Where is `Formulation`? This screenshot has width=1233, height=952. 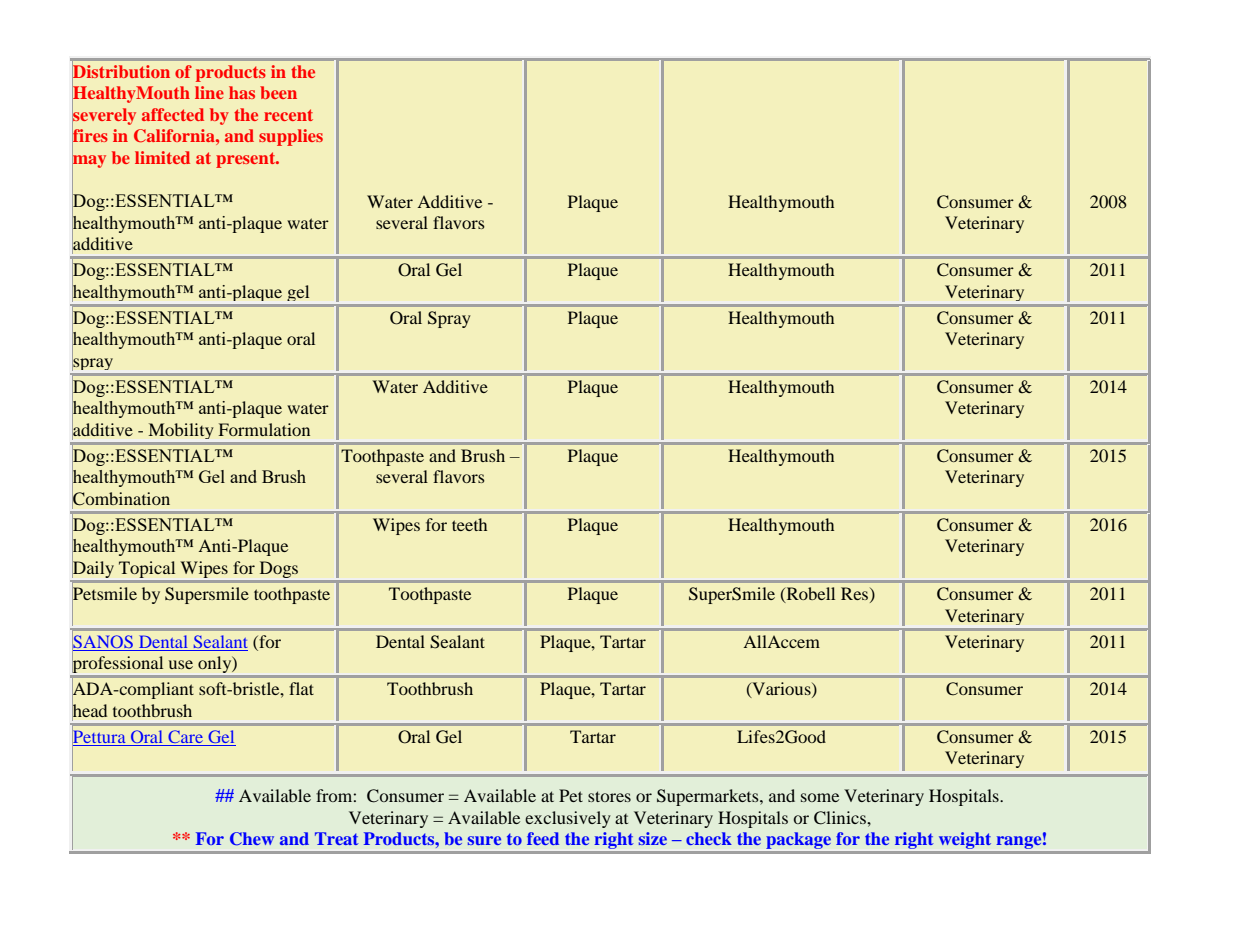
Formulation is located at coordinates (264, 429).
